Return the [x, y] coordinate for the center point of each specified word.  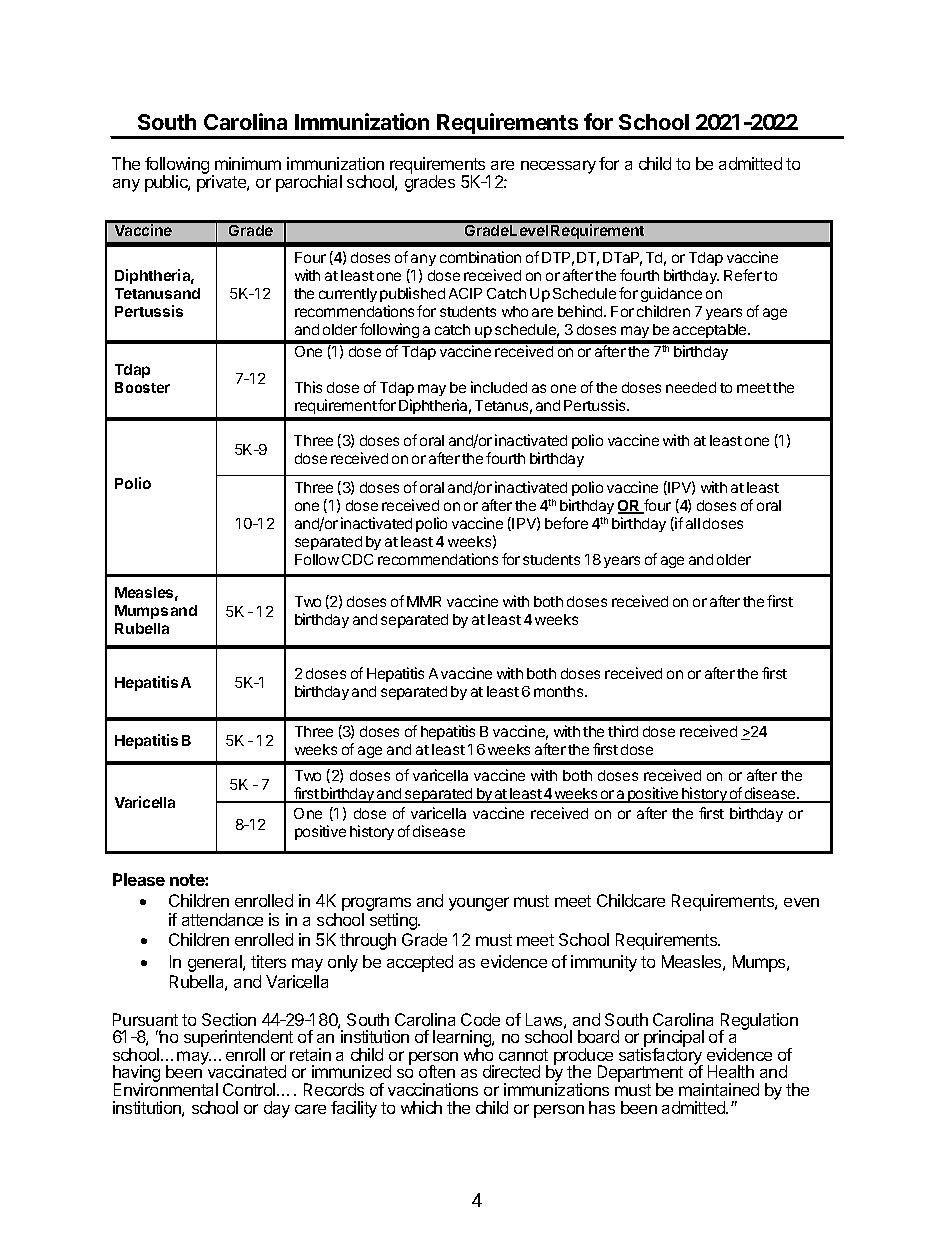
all [693, 523]
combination [480, 257]
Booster [142, 387]
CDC [357, 559]
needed [691, 387]
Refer [743, 275]
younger [479, 904]
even [801, 902]
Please [139, 879]
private [222, 182]
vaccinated [247, 1071]
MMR [424, 601]
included [499, 387]
